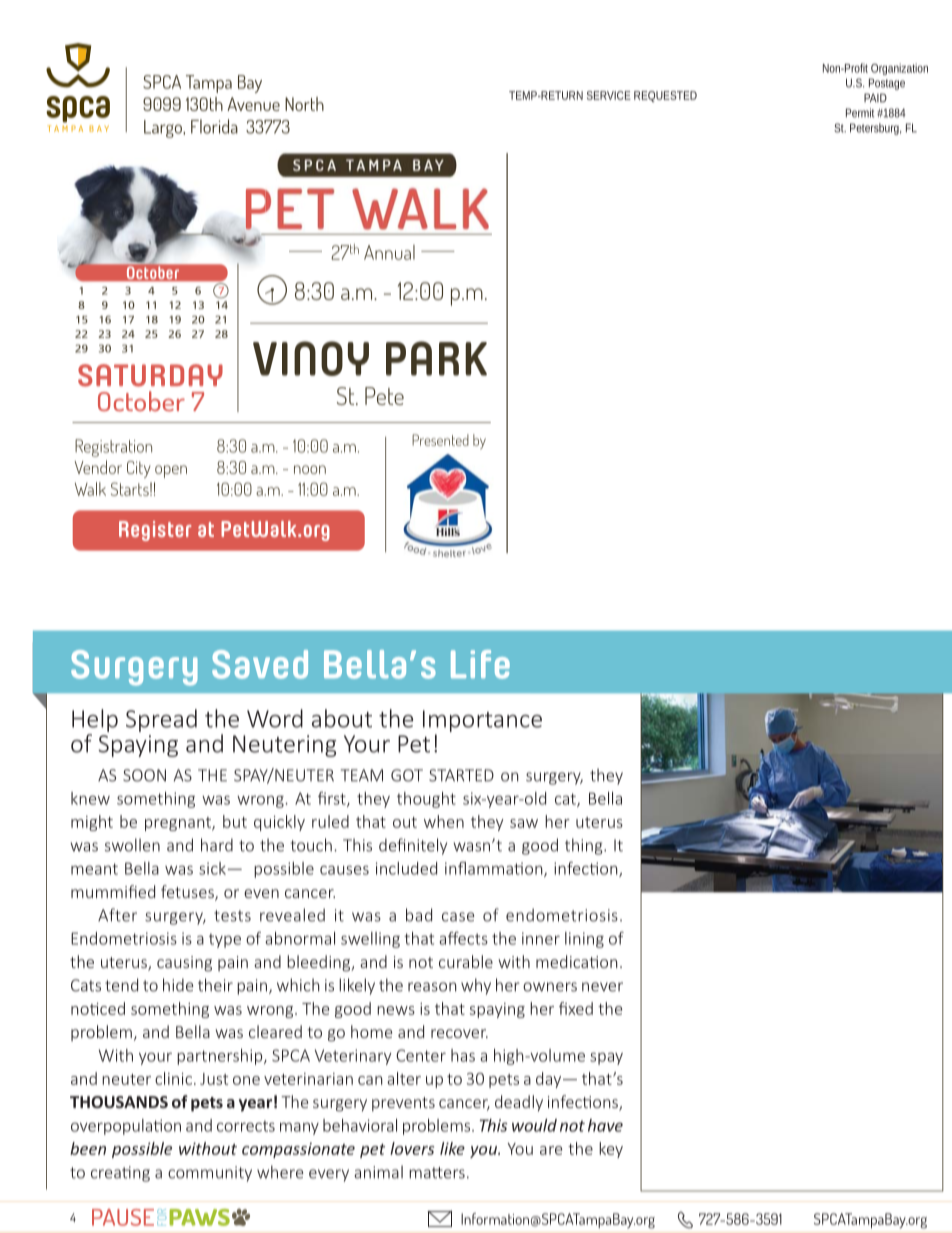 Image resolution: width=952 pixels, height=1233 pixels. What do you see at coordinates (188, 893) in the screenshot?
I see `fetuses` at bounding box center [188, 893].
